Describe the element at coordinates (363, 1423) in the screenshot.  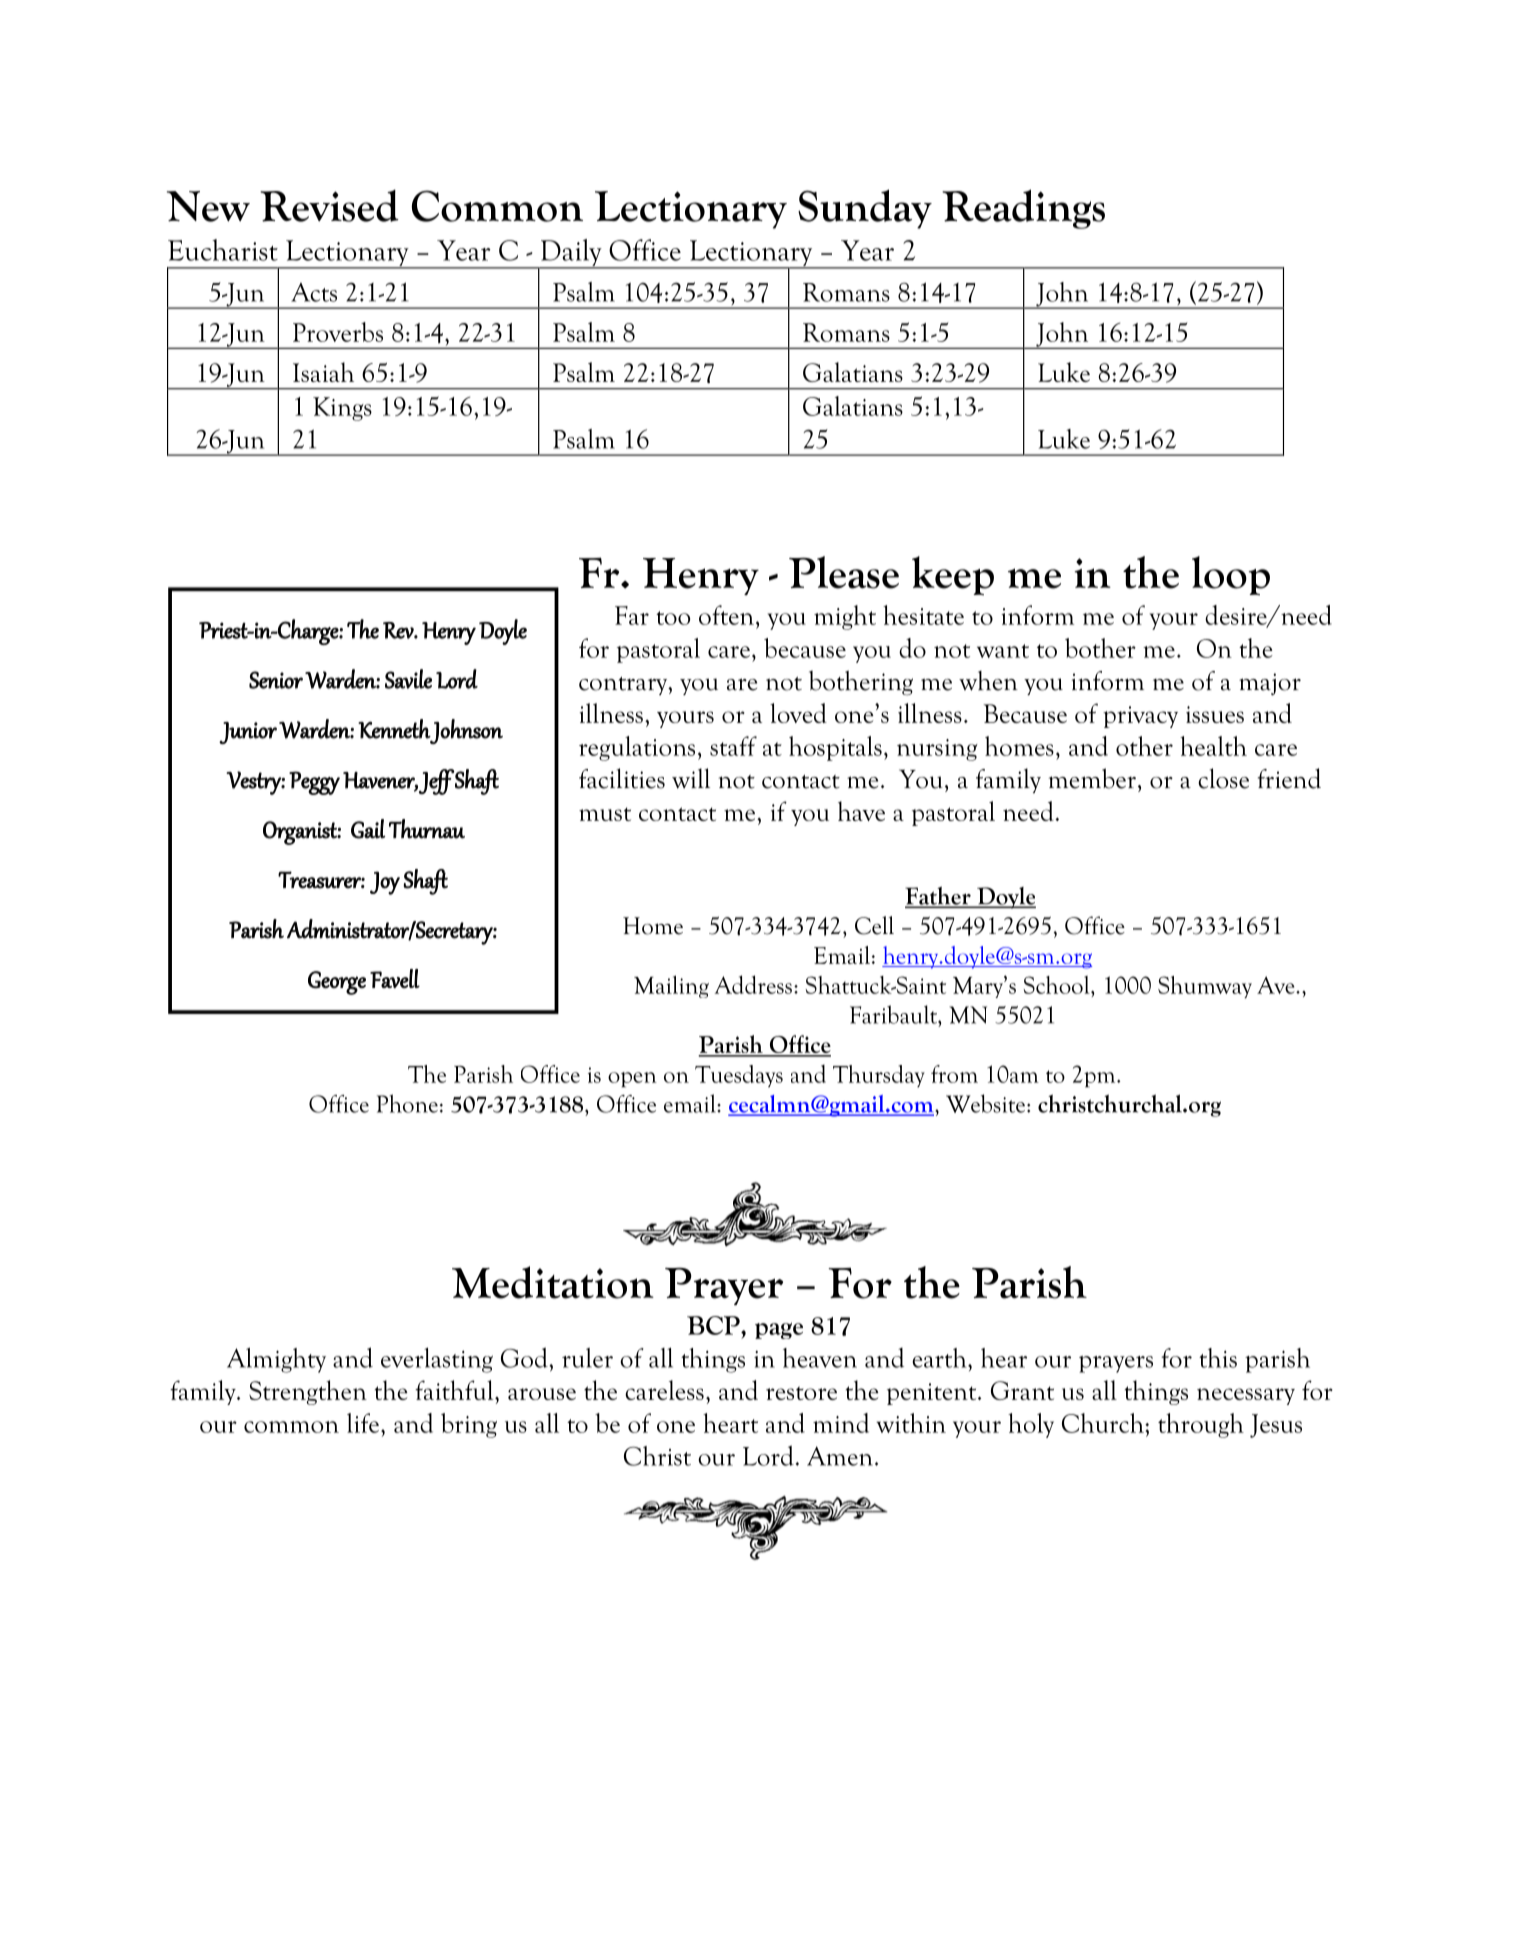
I see `life` at that location.
